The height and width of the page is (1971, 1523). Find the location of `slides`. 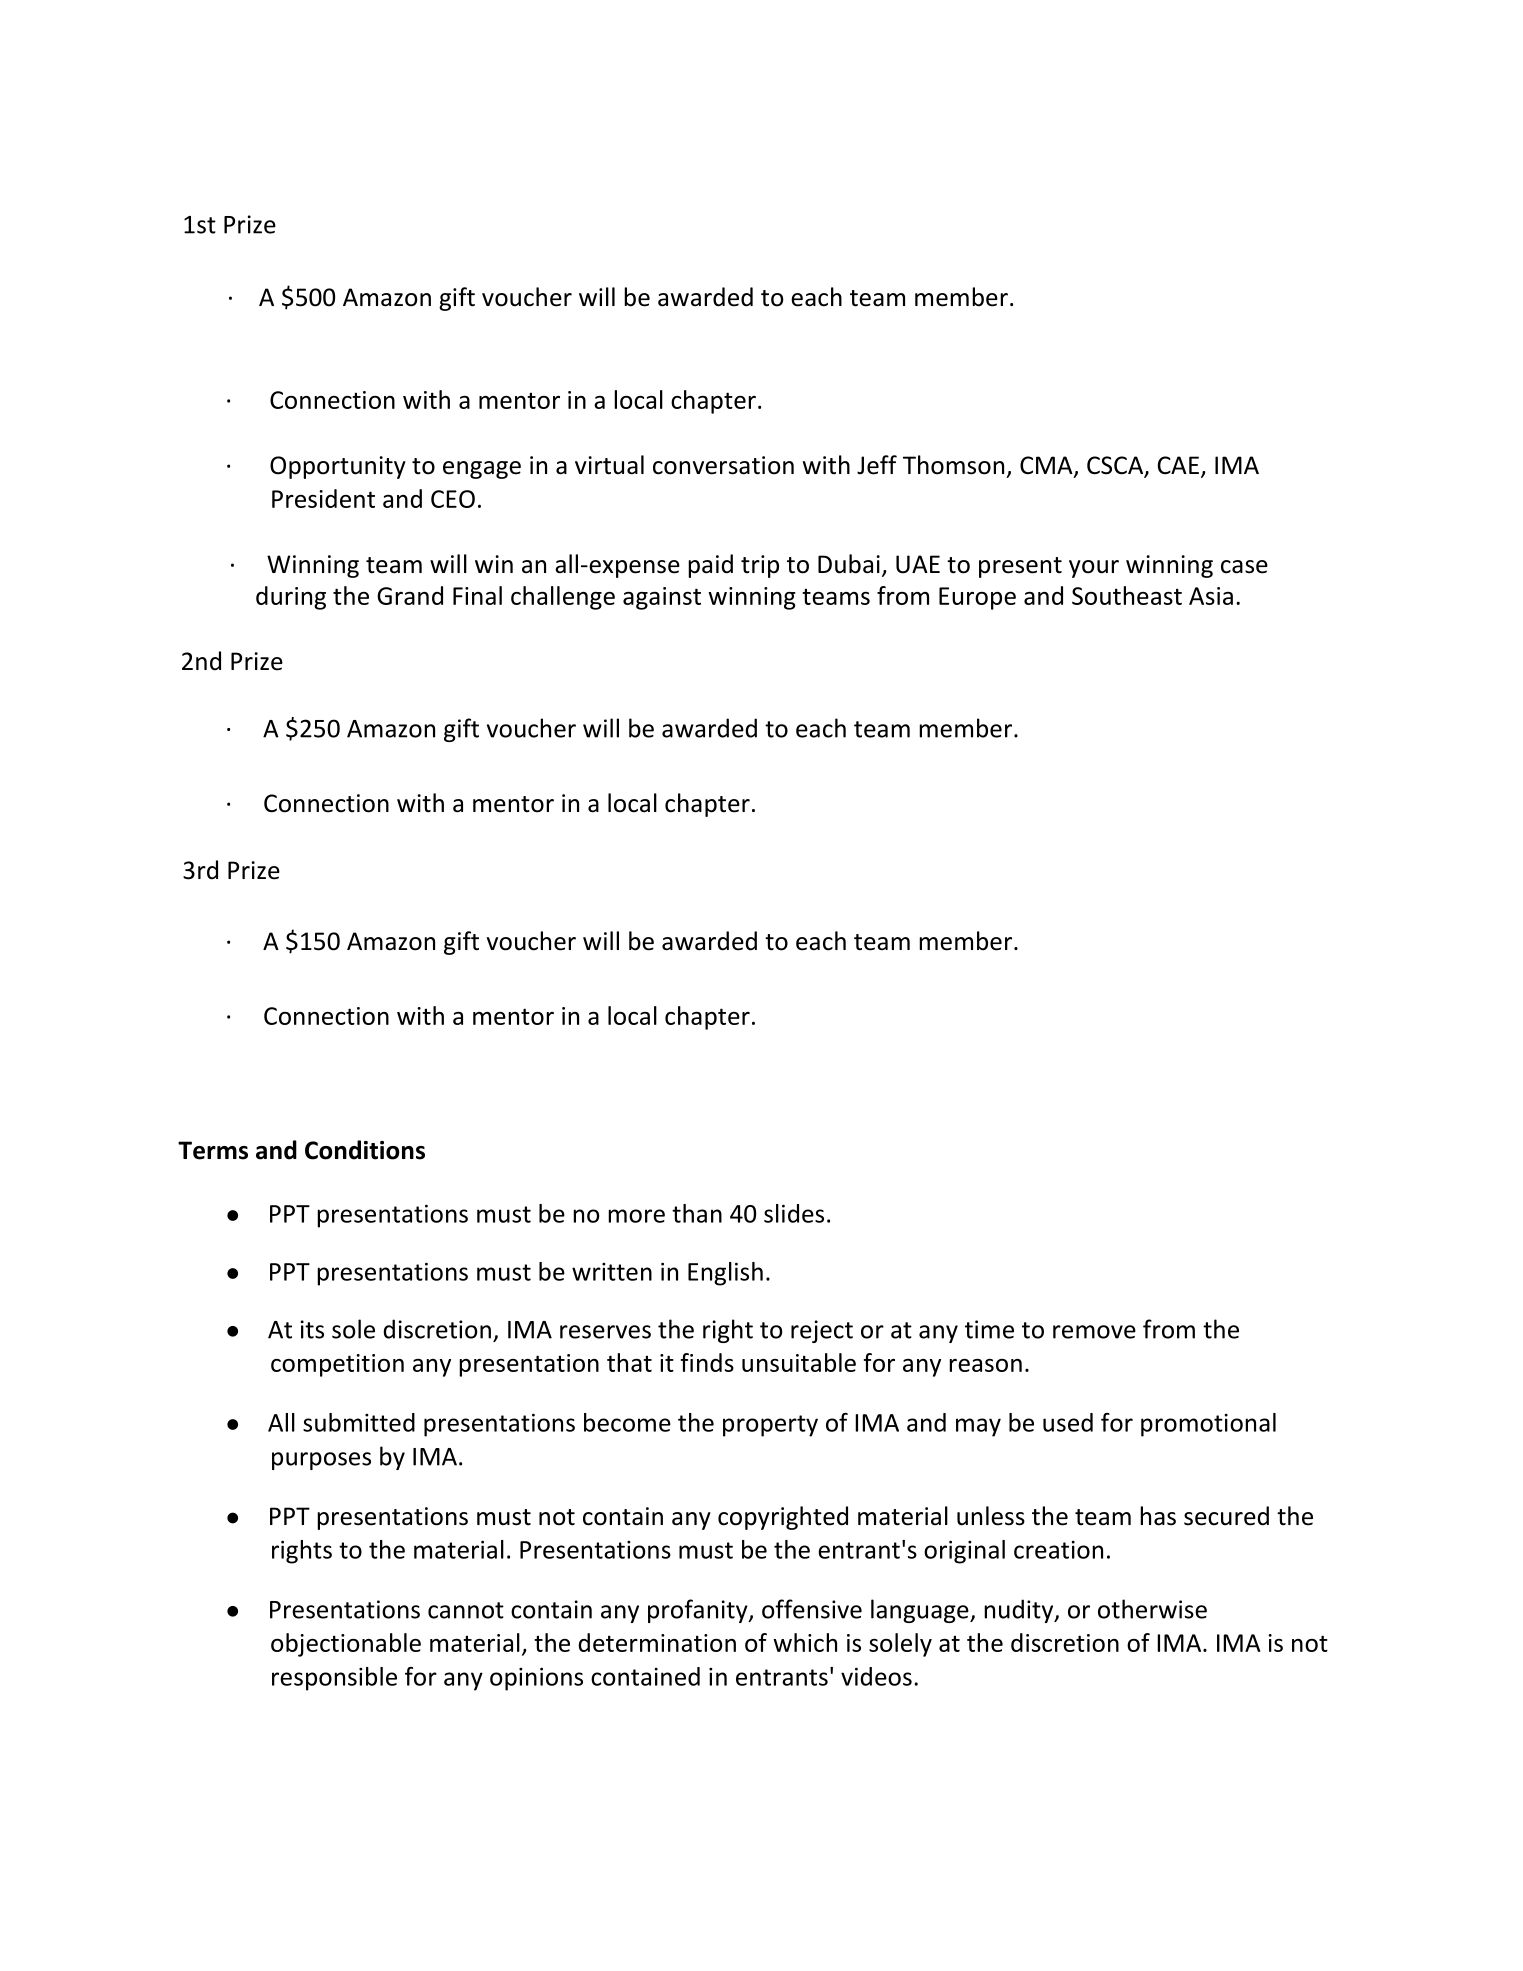

slides is located at coordinates (794, 1213).
